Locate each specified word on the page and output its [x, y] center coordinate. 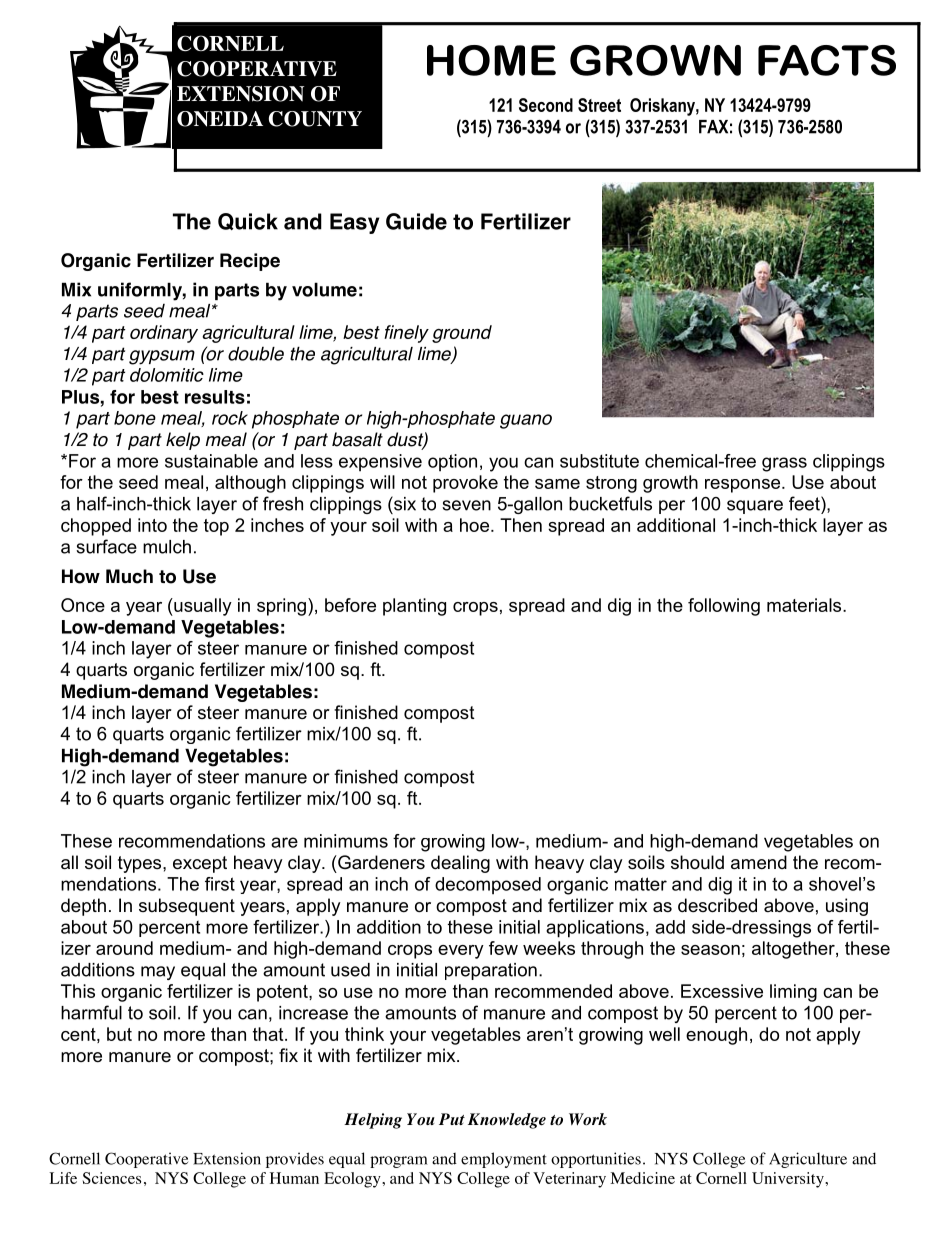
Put [452, 1119]
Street [599, 105]
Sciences [112, 1178]
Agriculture [808, 1160]
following [724, 607]
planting [414, 607]
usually [202, 607]
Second [546, 105]
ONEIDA [220, 119]
